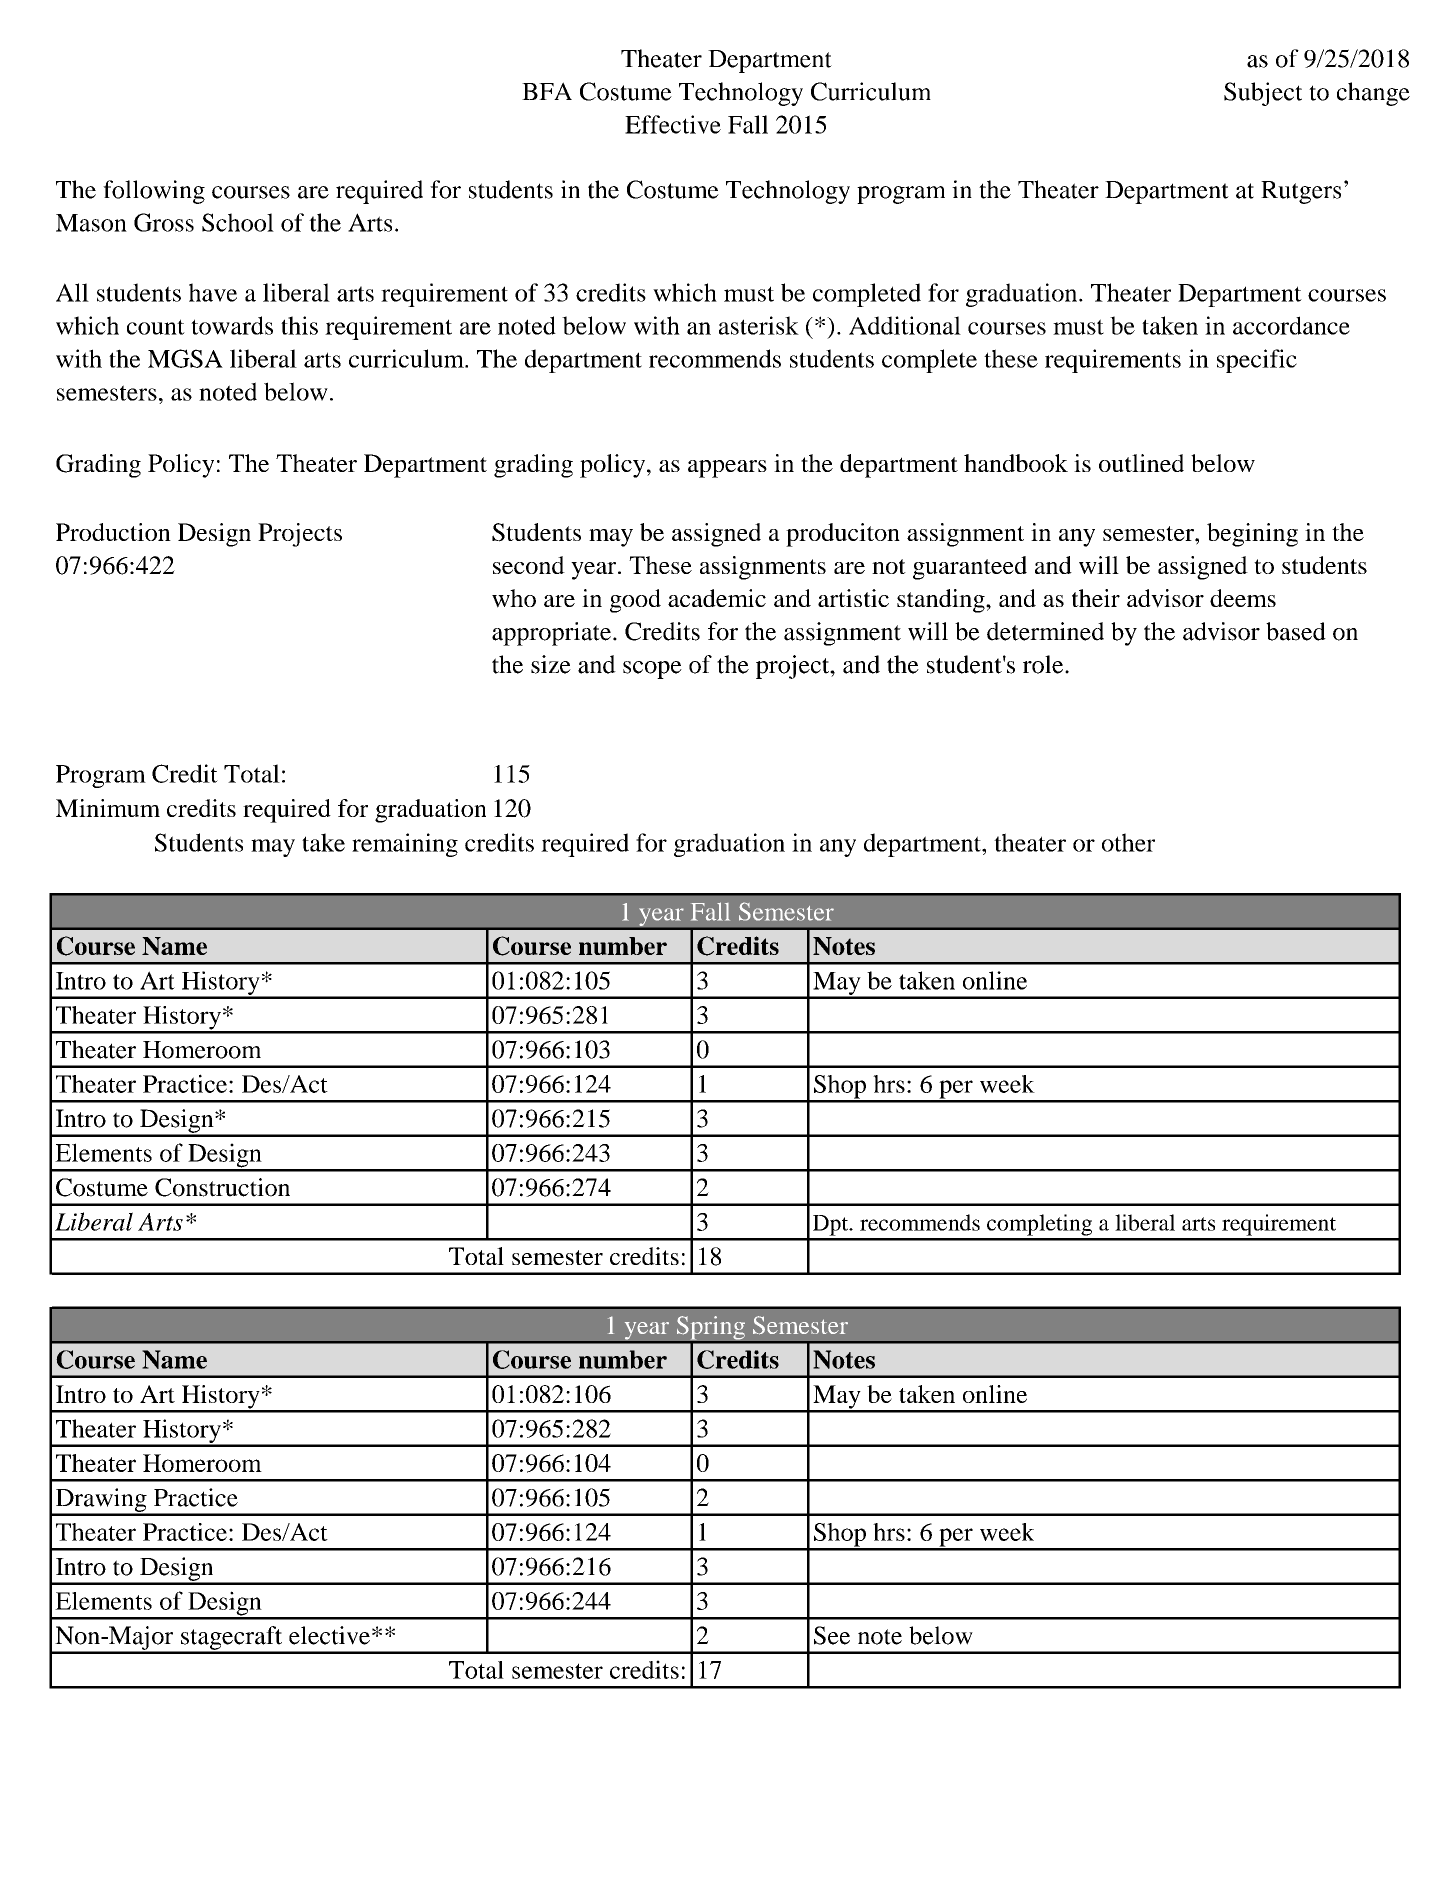  Describe the element at coordinates (405, 845) in the screenshot. I see `remaining` at that location.
